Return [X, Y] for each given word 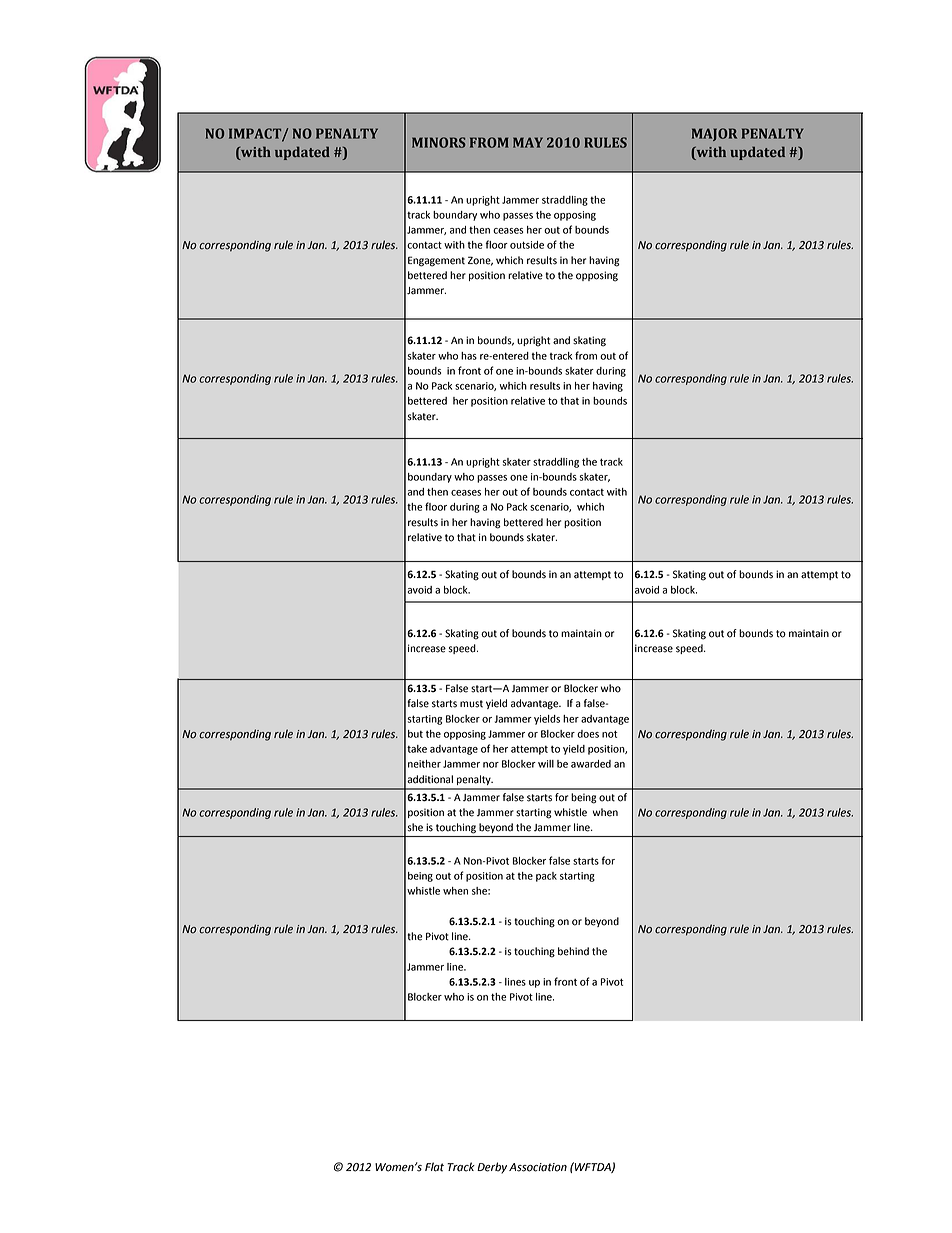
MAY [528, 142]
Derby [492, 1168]
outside [527, 245]
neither [424, 764]
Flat [434, 1167]
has [469, 356]
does [588, 734]
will [546, 764]
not [609, 734]
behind [573, 951]
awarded [591, 764]
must [471, 704]
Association [538, 1167]
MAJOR [714, 134]
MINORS [439, 142]
